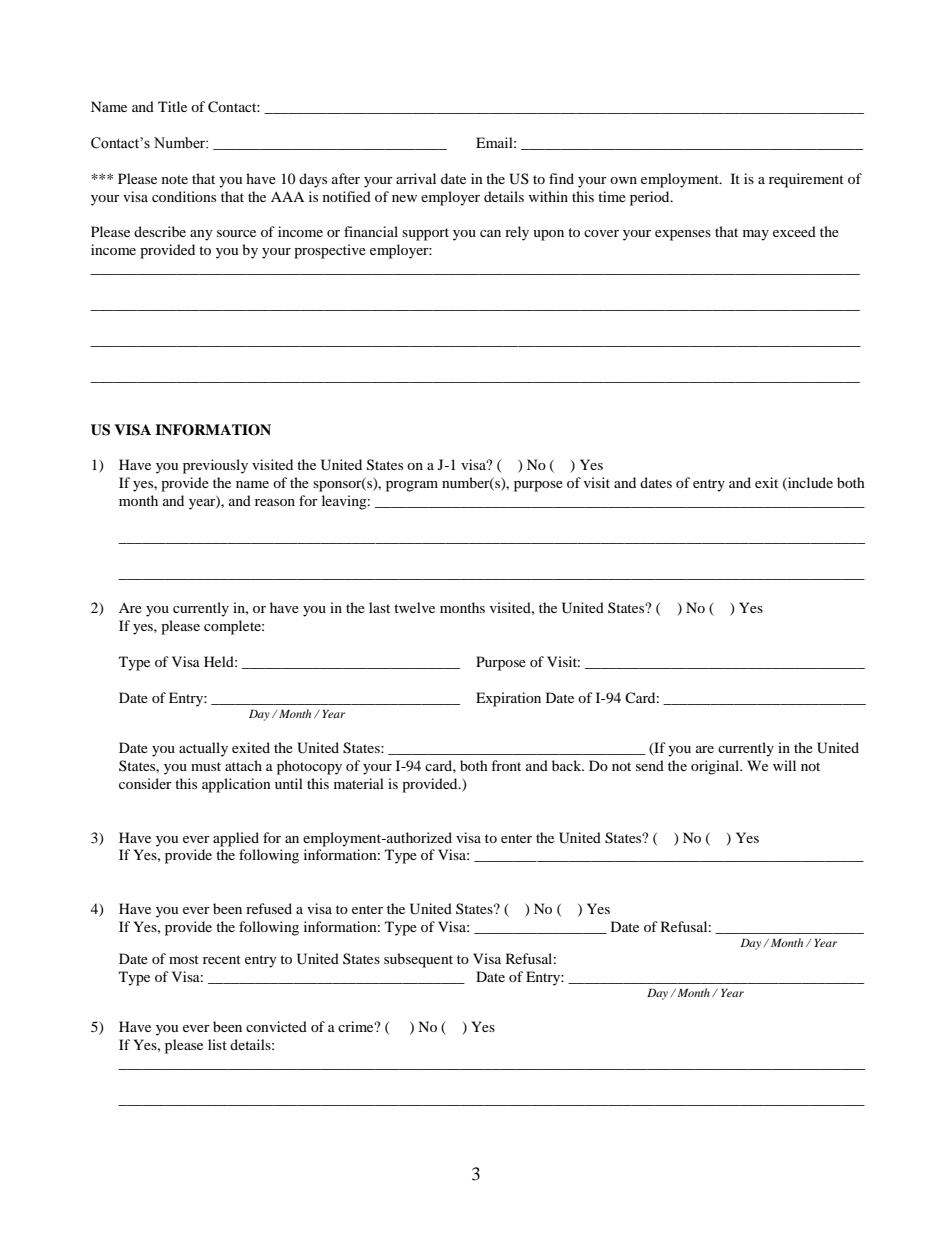  Describe the element at coordinates (236, 785) in the page. I see `application` at that location.
